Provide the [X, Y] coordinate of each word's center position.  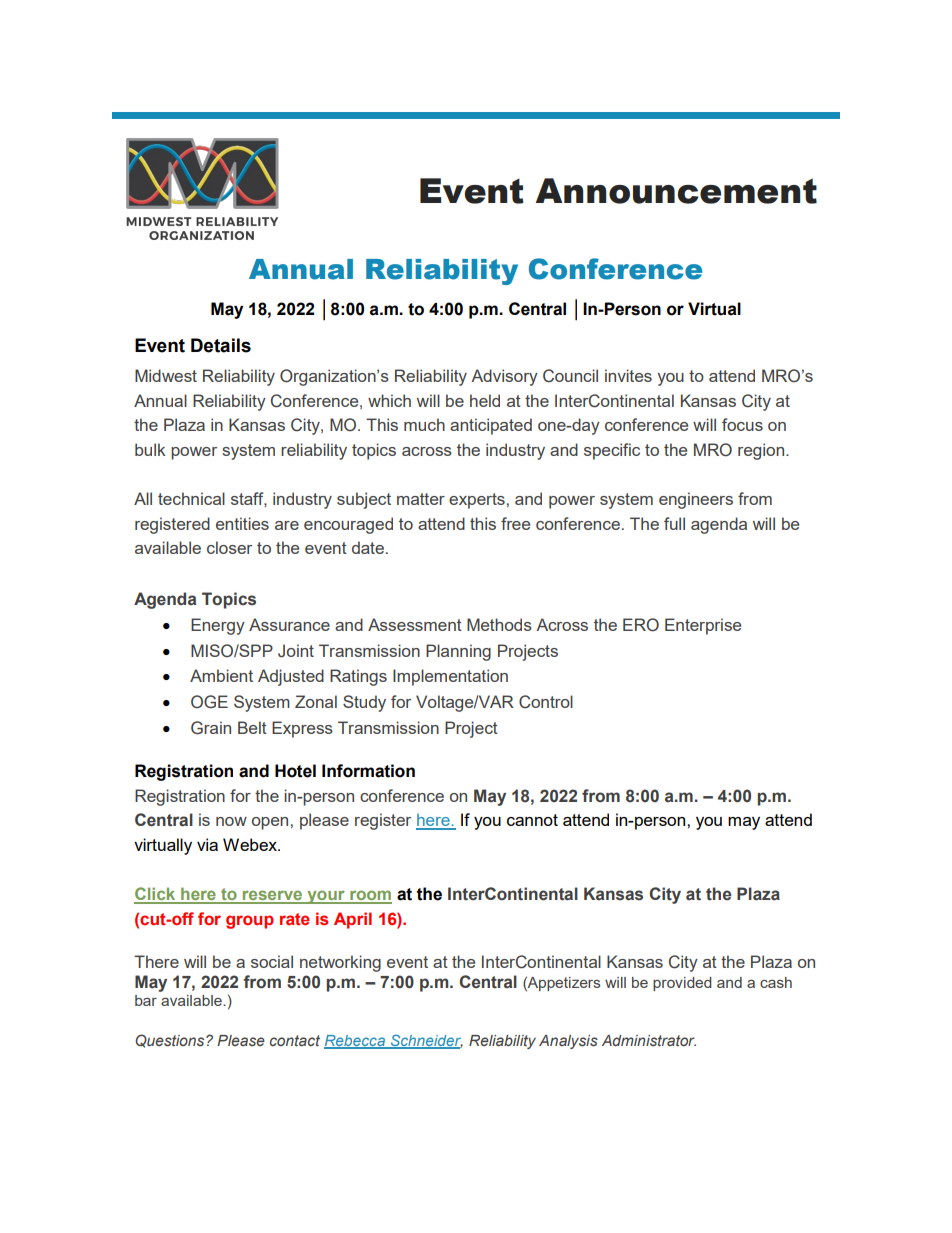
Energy [218, 626]
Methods [499, 624]
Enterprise [703, 626]
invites [628, 375]
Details [221, 345]
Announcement [676, 191]
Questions [171, 1041]
